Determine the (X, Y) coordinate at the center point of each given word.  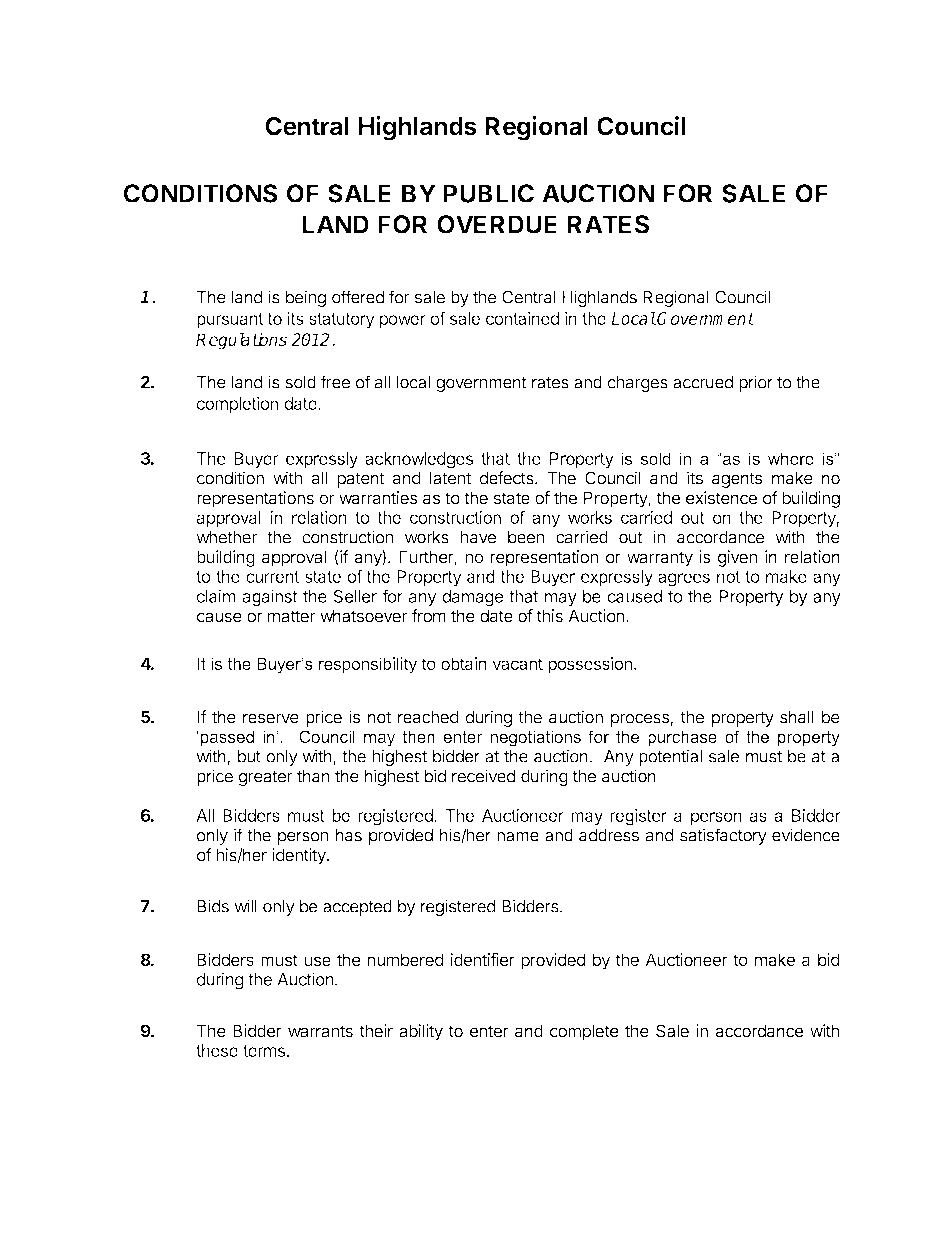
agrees (684, 580)
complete (584, 1032)
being (306, 298)
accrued (703, 382)
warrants (320, 1031)
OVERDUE (497, 224)
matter (291, 616)
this (549, 616)
